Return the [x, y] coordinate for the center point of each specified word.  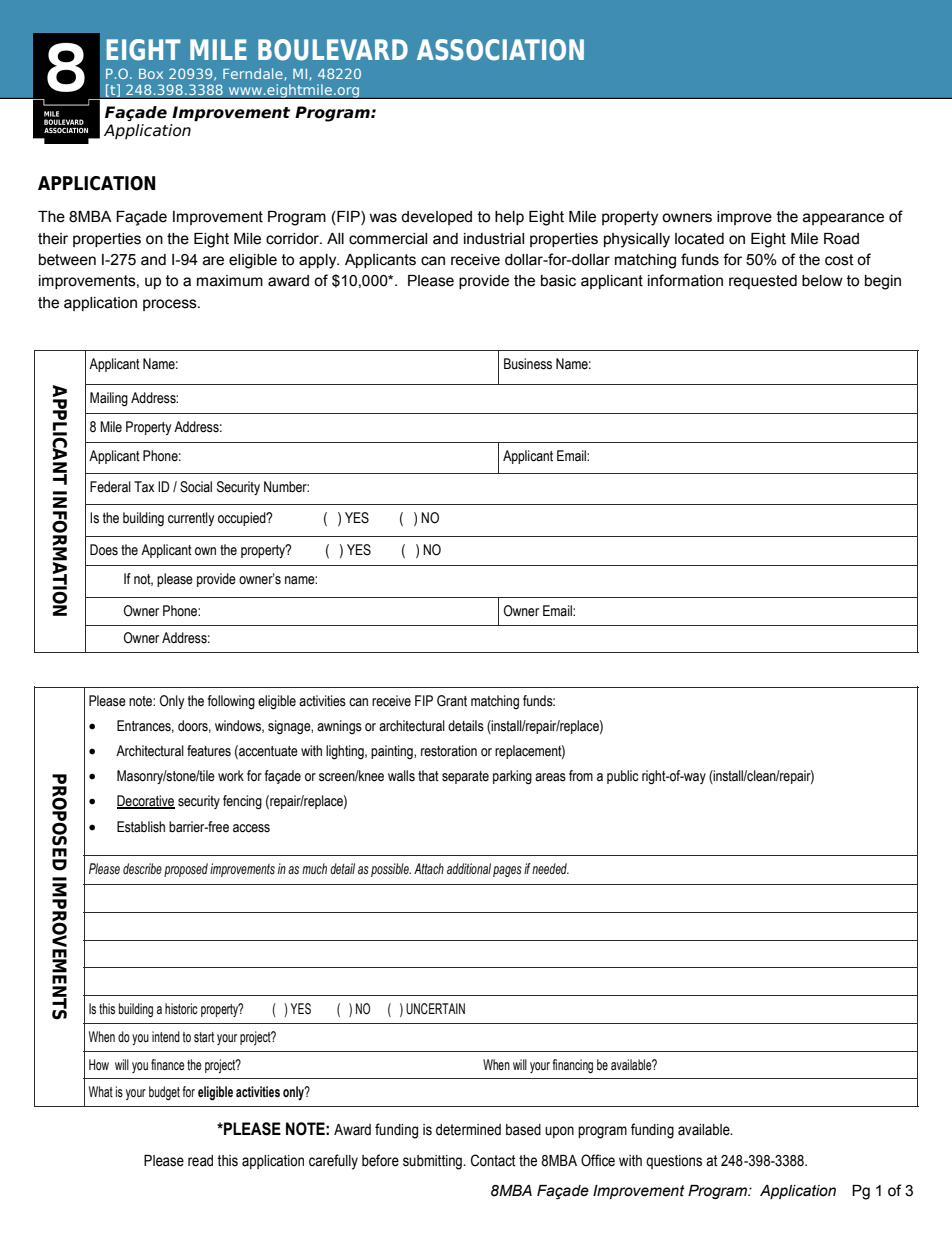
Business [528, 364]
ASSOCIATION [500, 50]
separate [465, 777]
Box [151, 74]
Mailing [109, 399]
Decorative [146, 802]
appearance [843, 219]
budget [164, 1093]
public [622, 777]
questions [674, 1162]
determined [468, 1130]
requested [763, 282]
